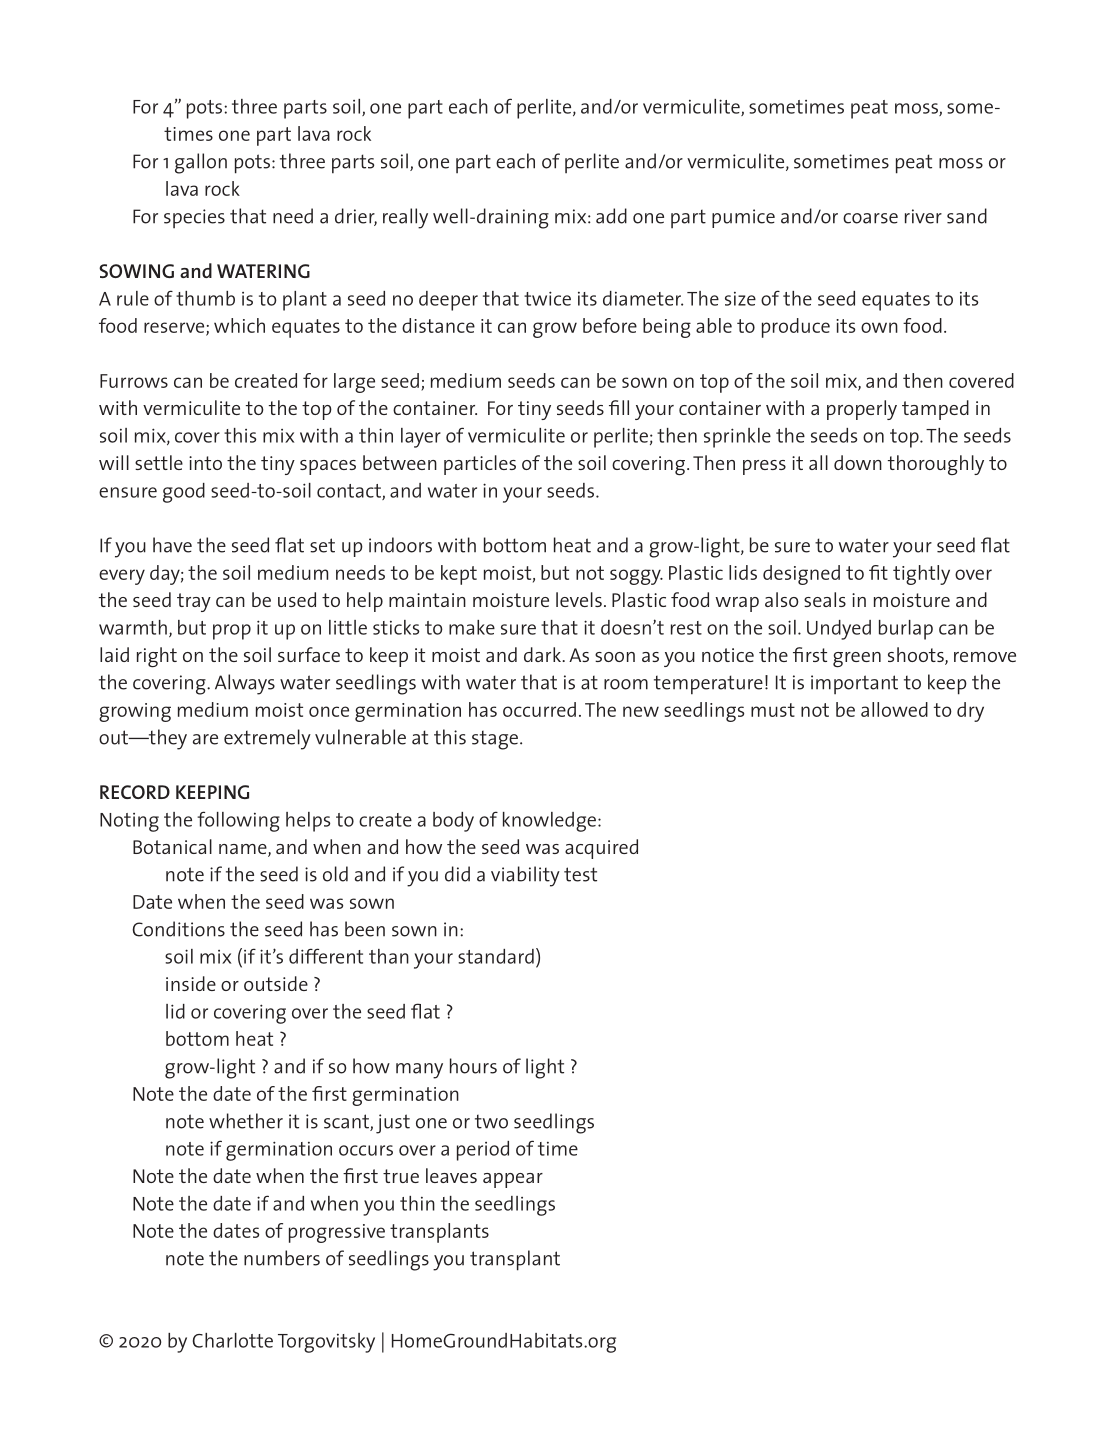 This document has height=1448, width=1119. I want to click on period, so click(483, 1151).
